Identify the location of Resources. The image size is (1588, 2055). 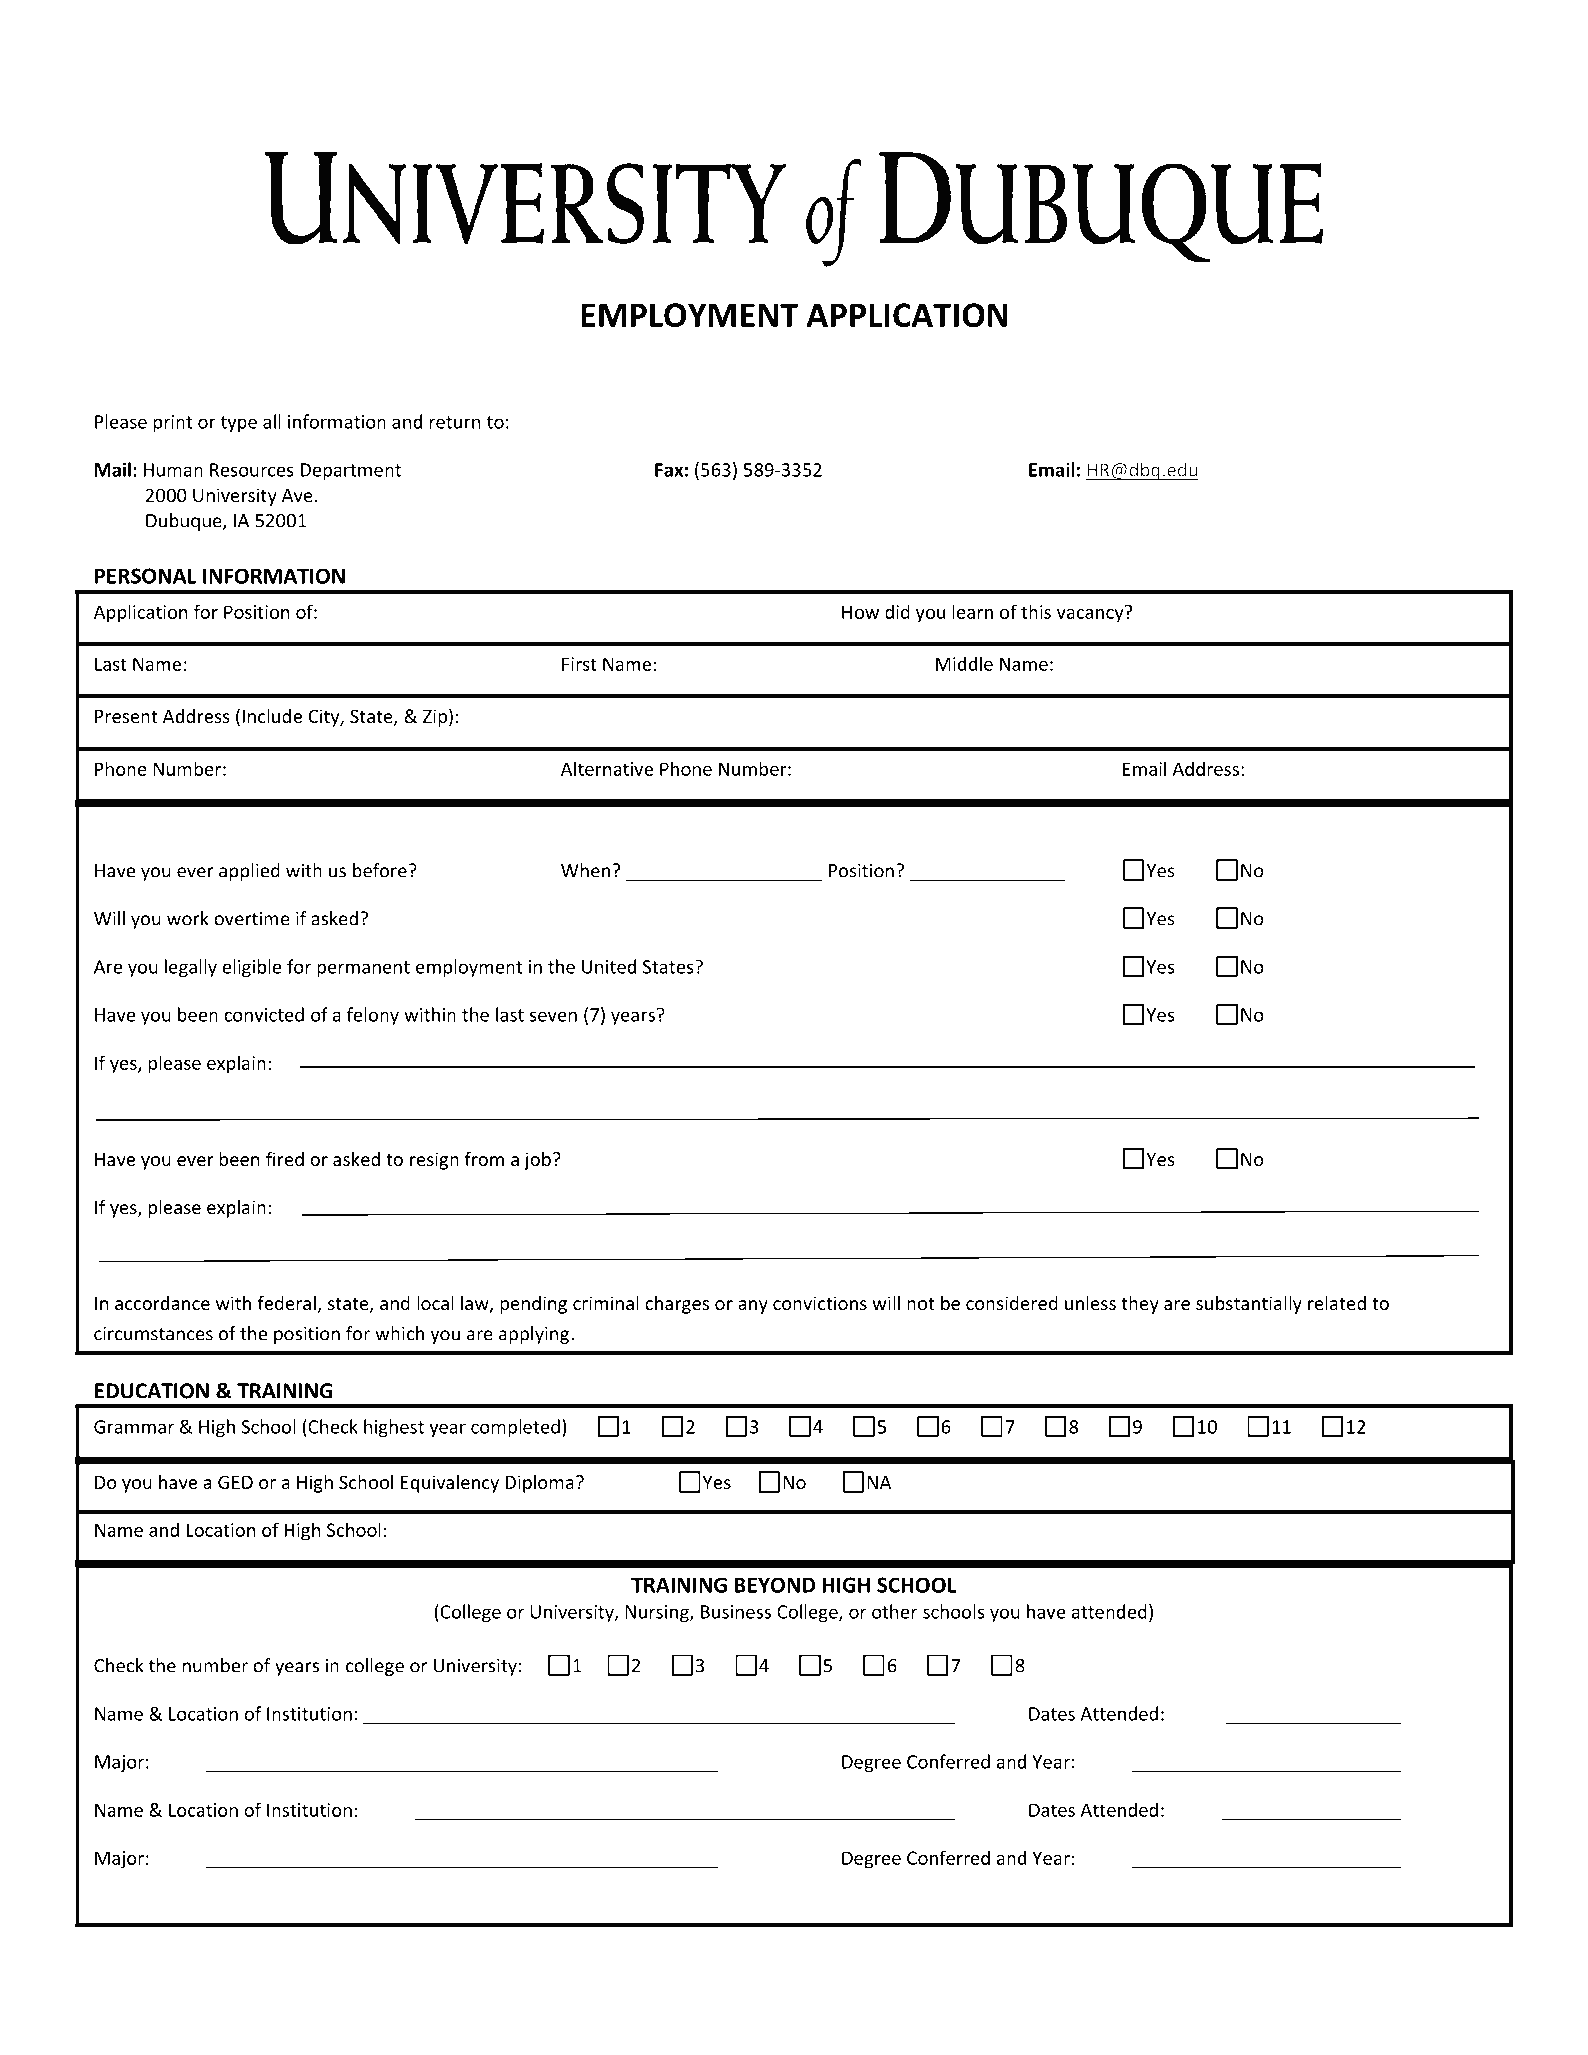
(252, 470).
